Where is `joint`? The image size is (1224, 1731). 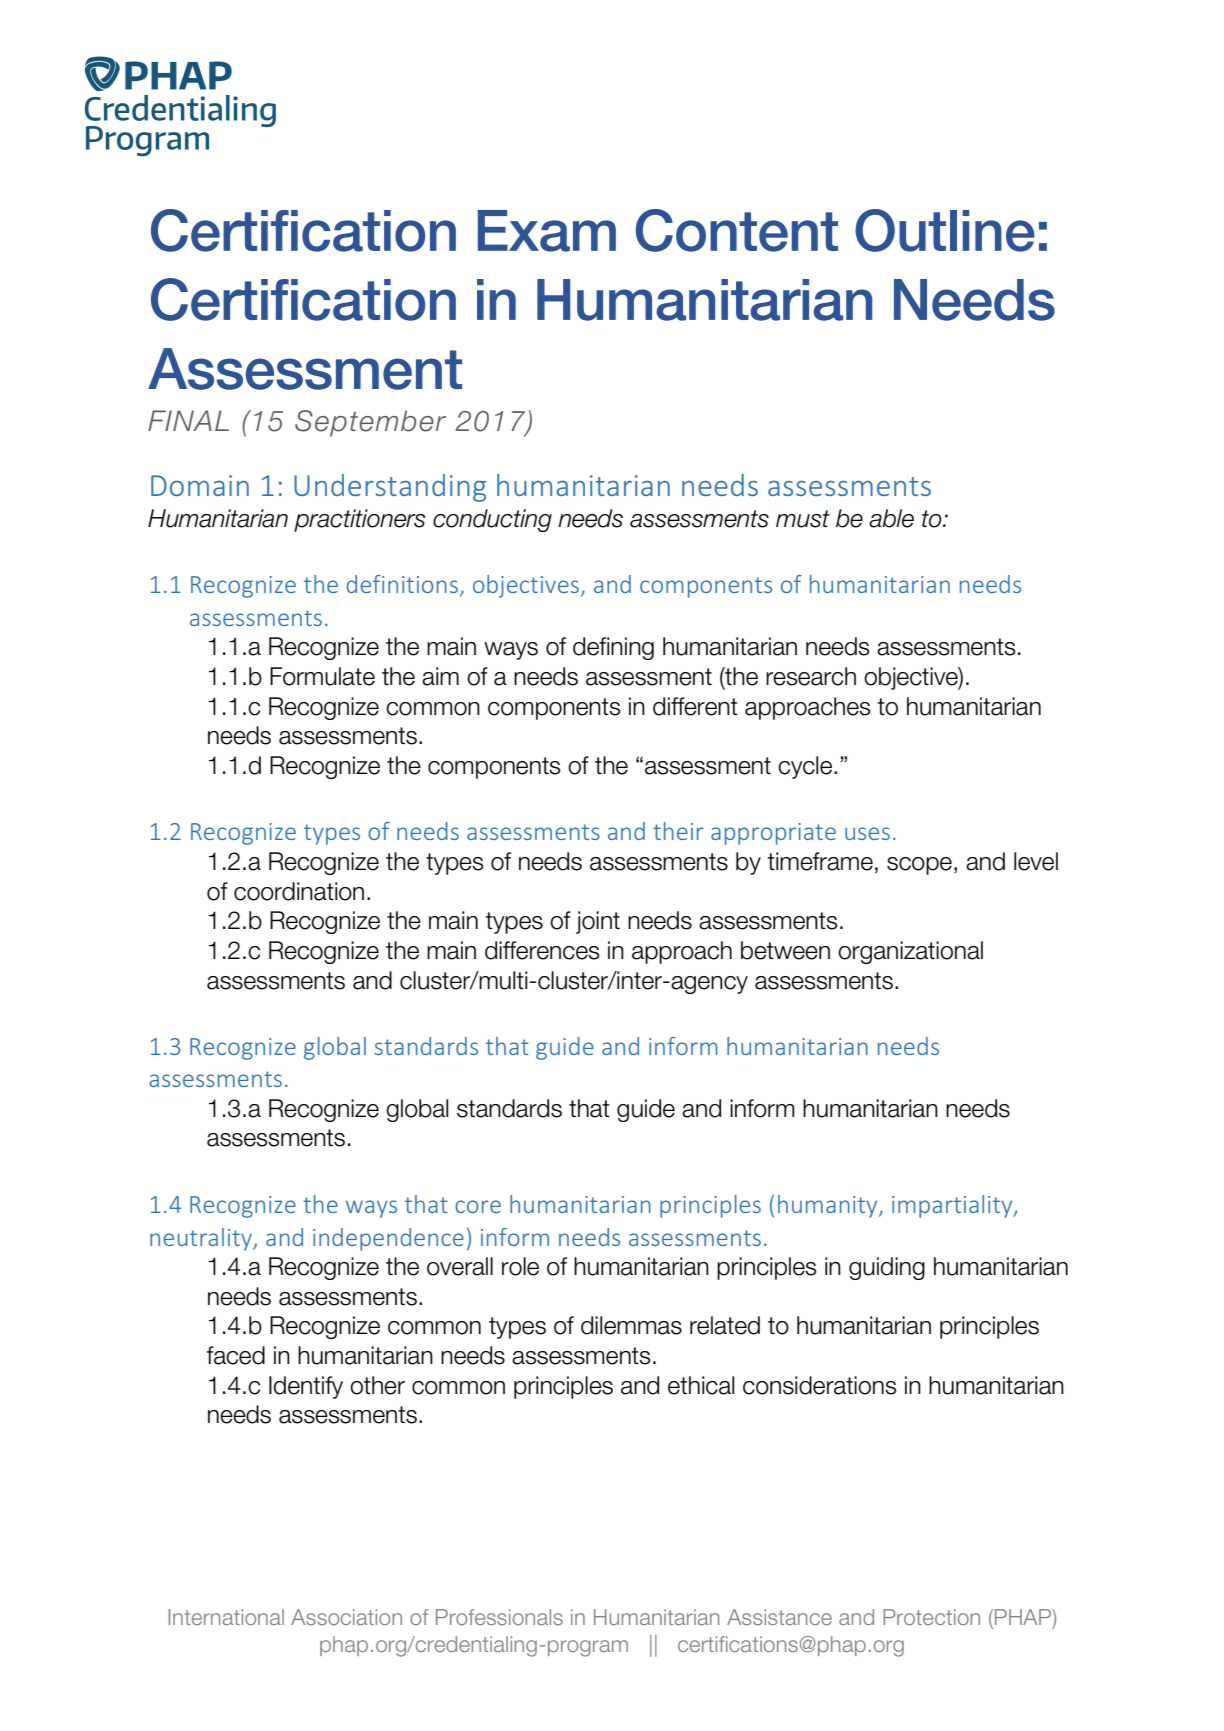
joint is located at coordinates (598, 922).
